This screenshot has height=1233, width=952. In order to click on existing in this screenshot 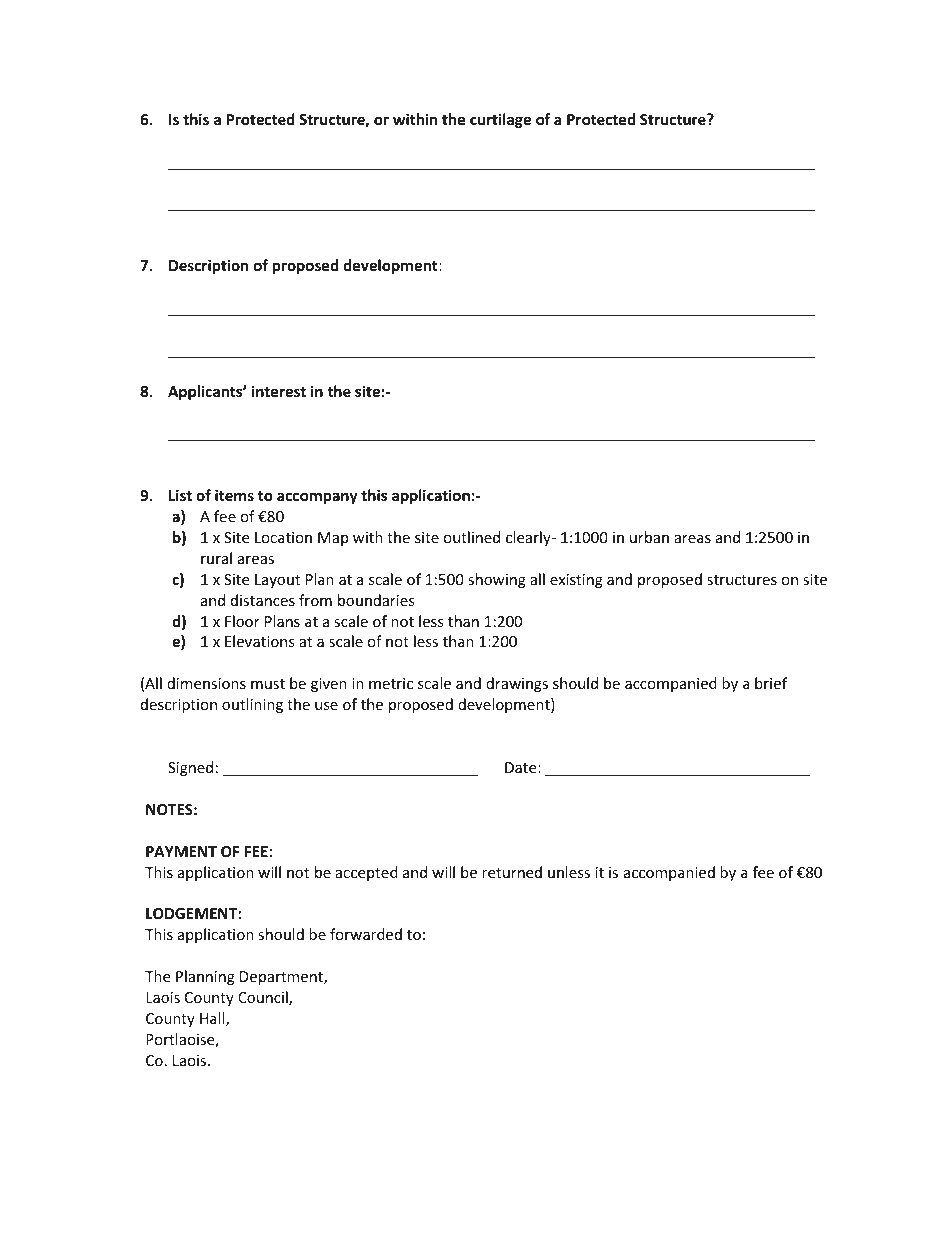, I will do `click(576, 581)`.
